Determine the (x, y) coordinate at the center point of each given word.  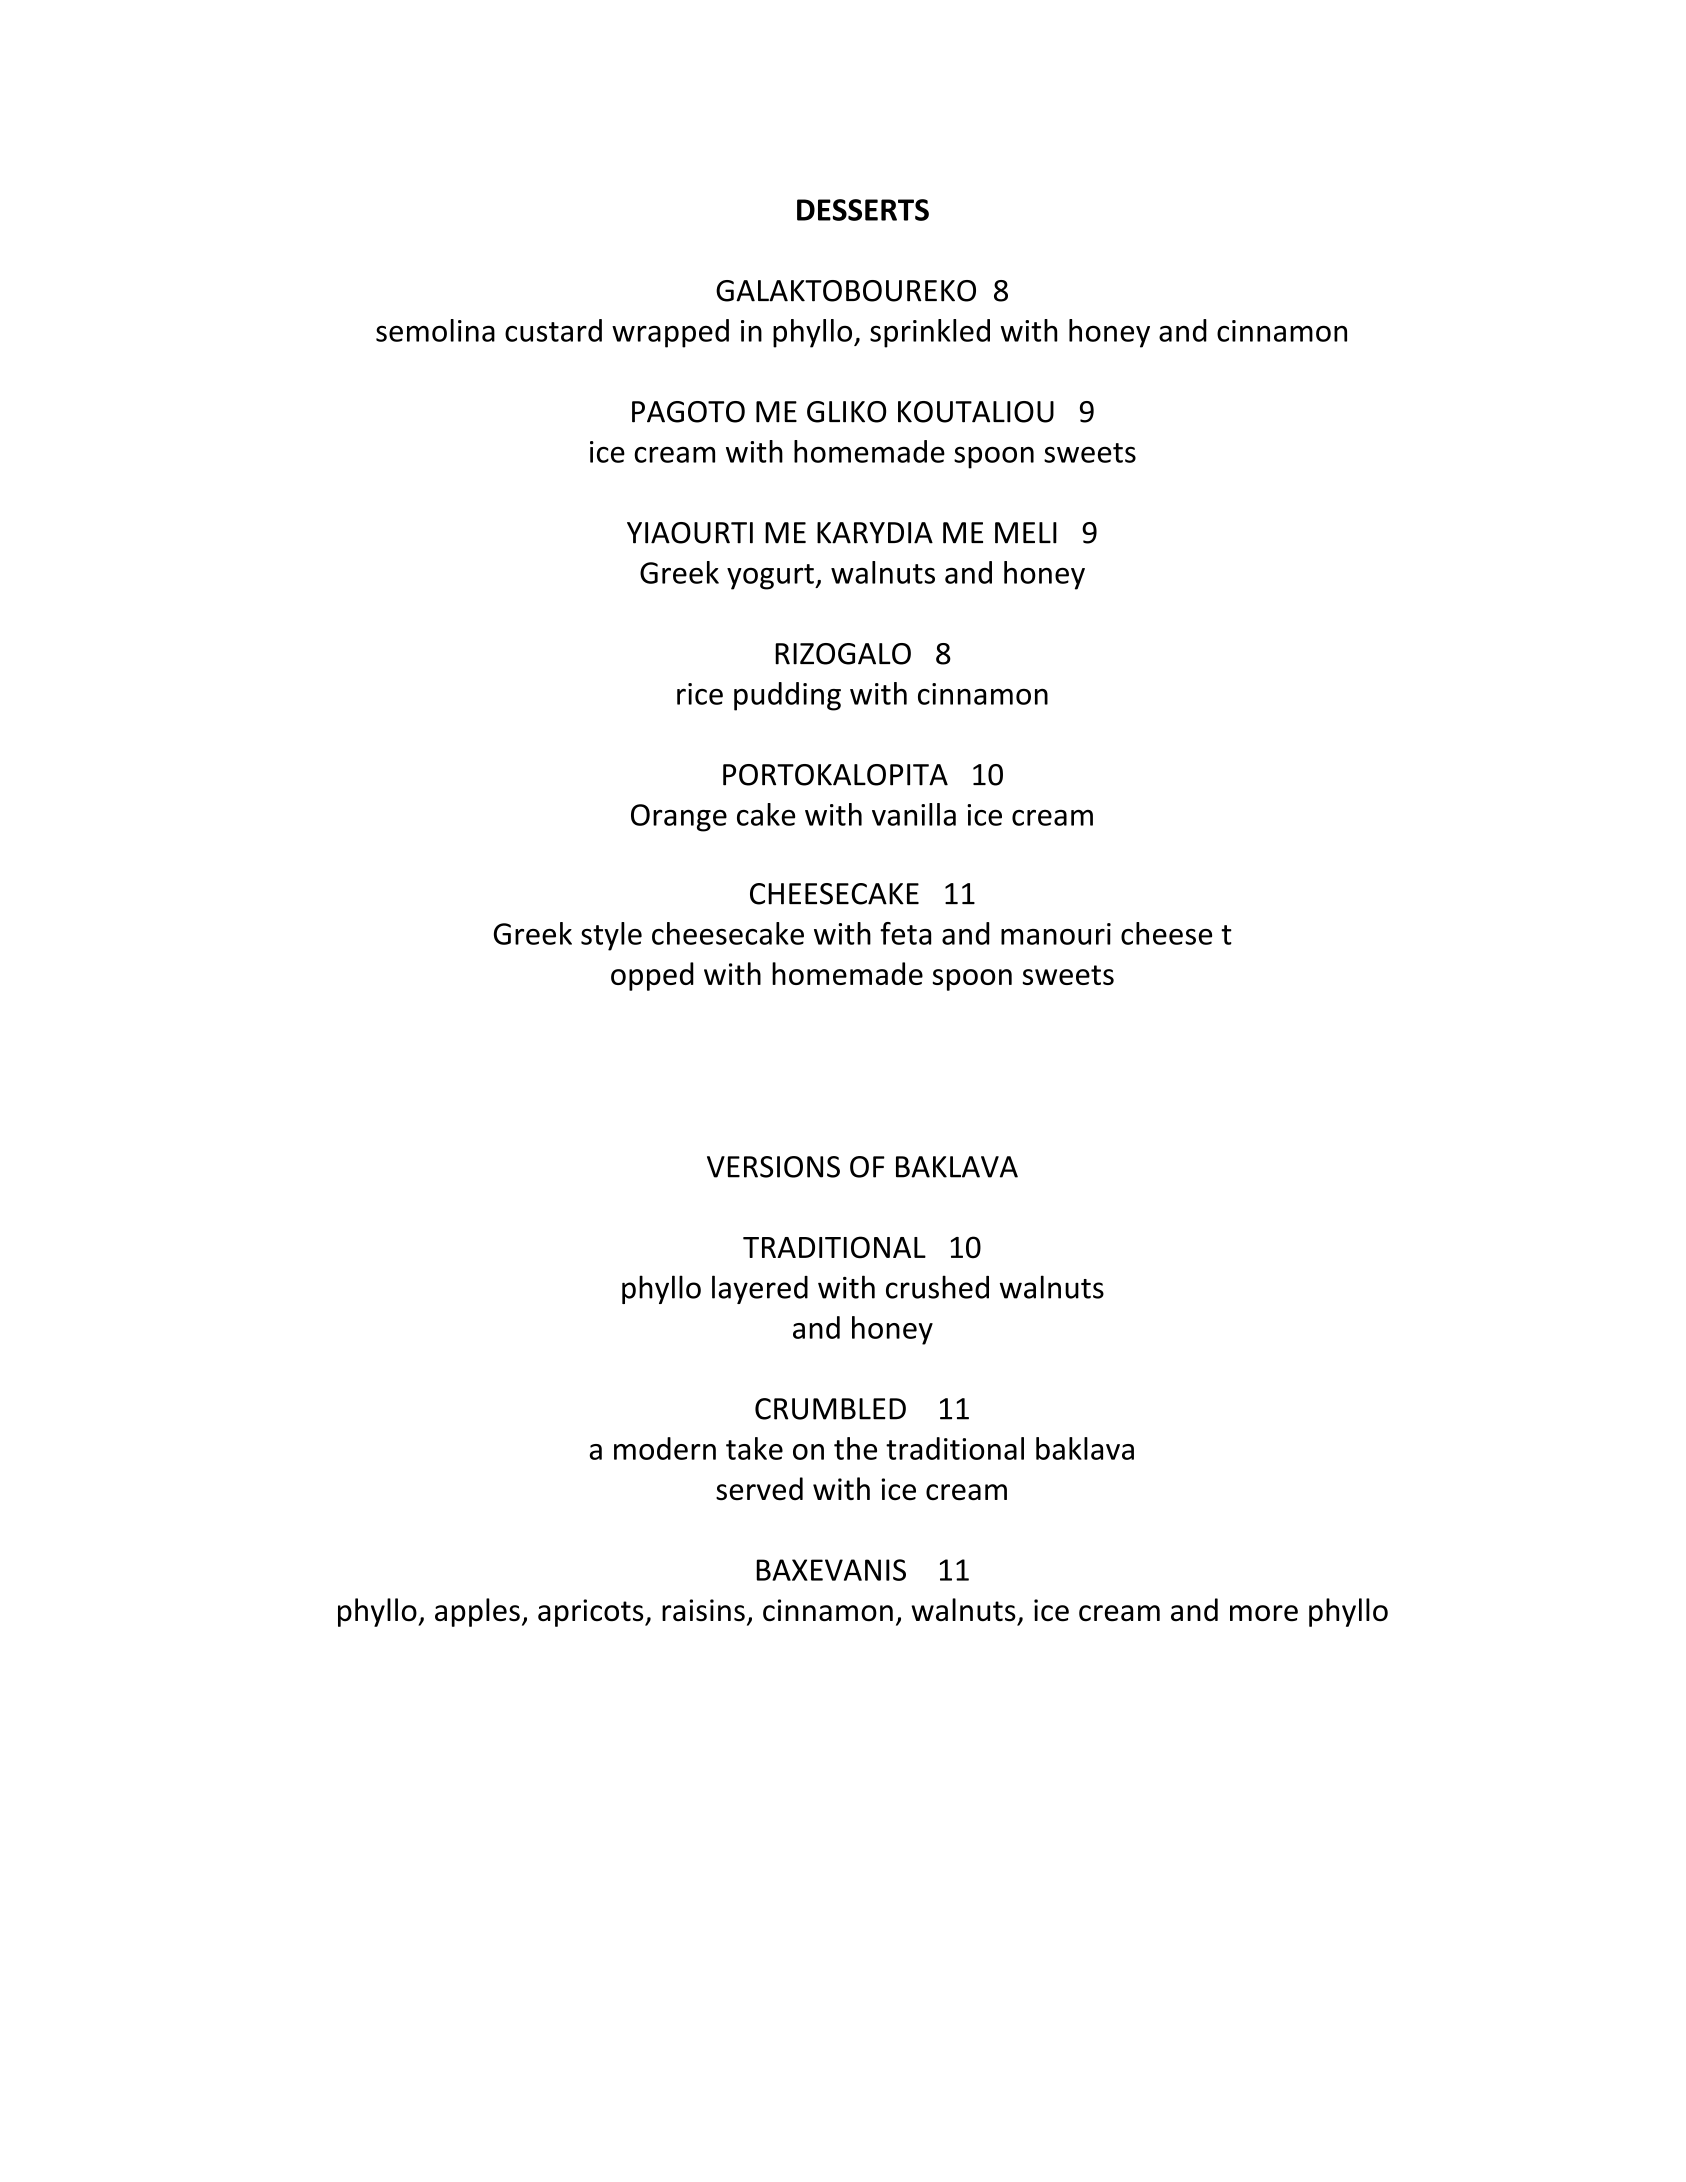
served (759, 1489)
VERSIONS (773, 1167)
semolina (435, 330)
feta (905, 933)
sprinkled (930, 333)
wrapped (670, 333)
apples (477, 1612)
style (611, 936)
